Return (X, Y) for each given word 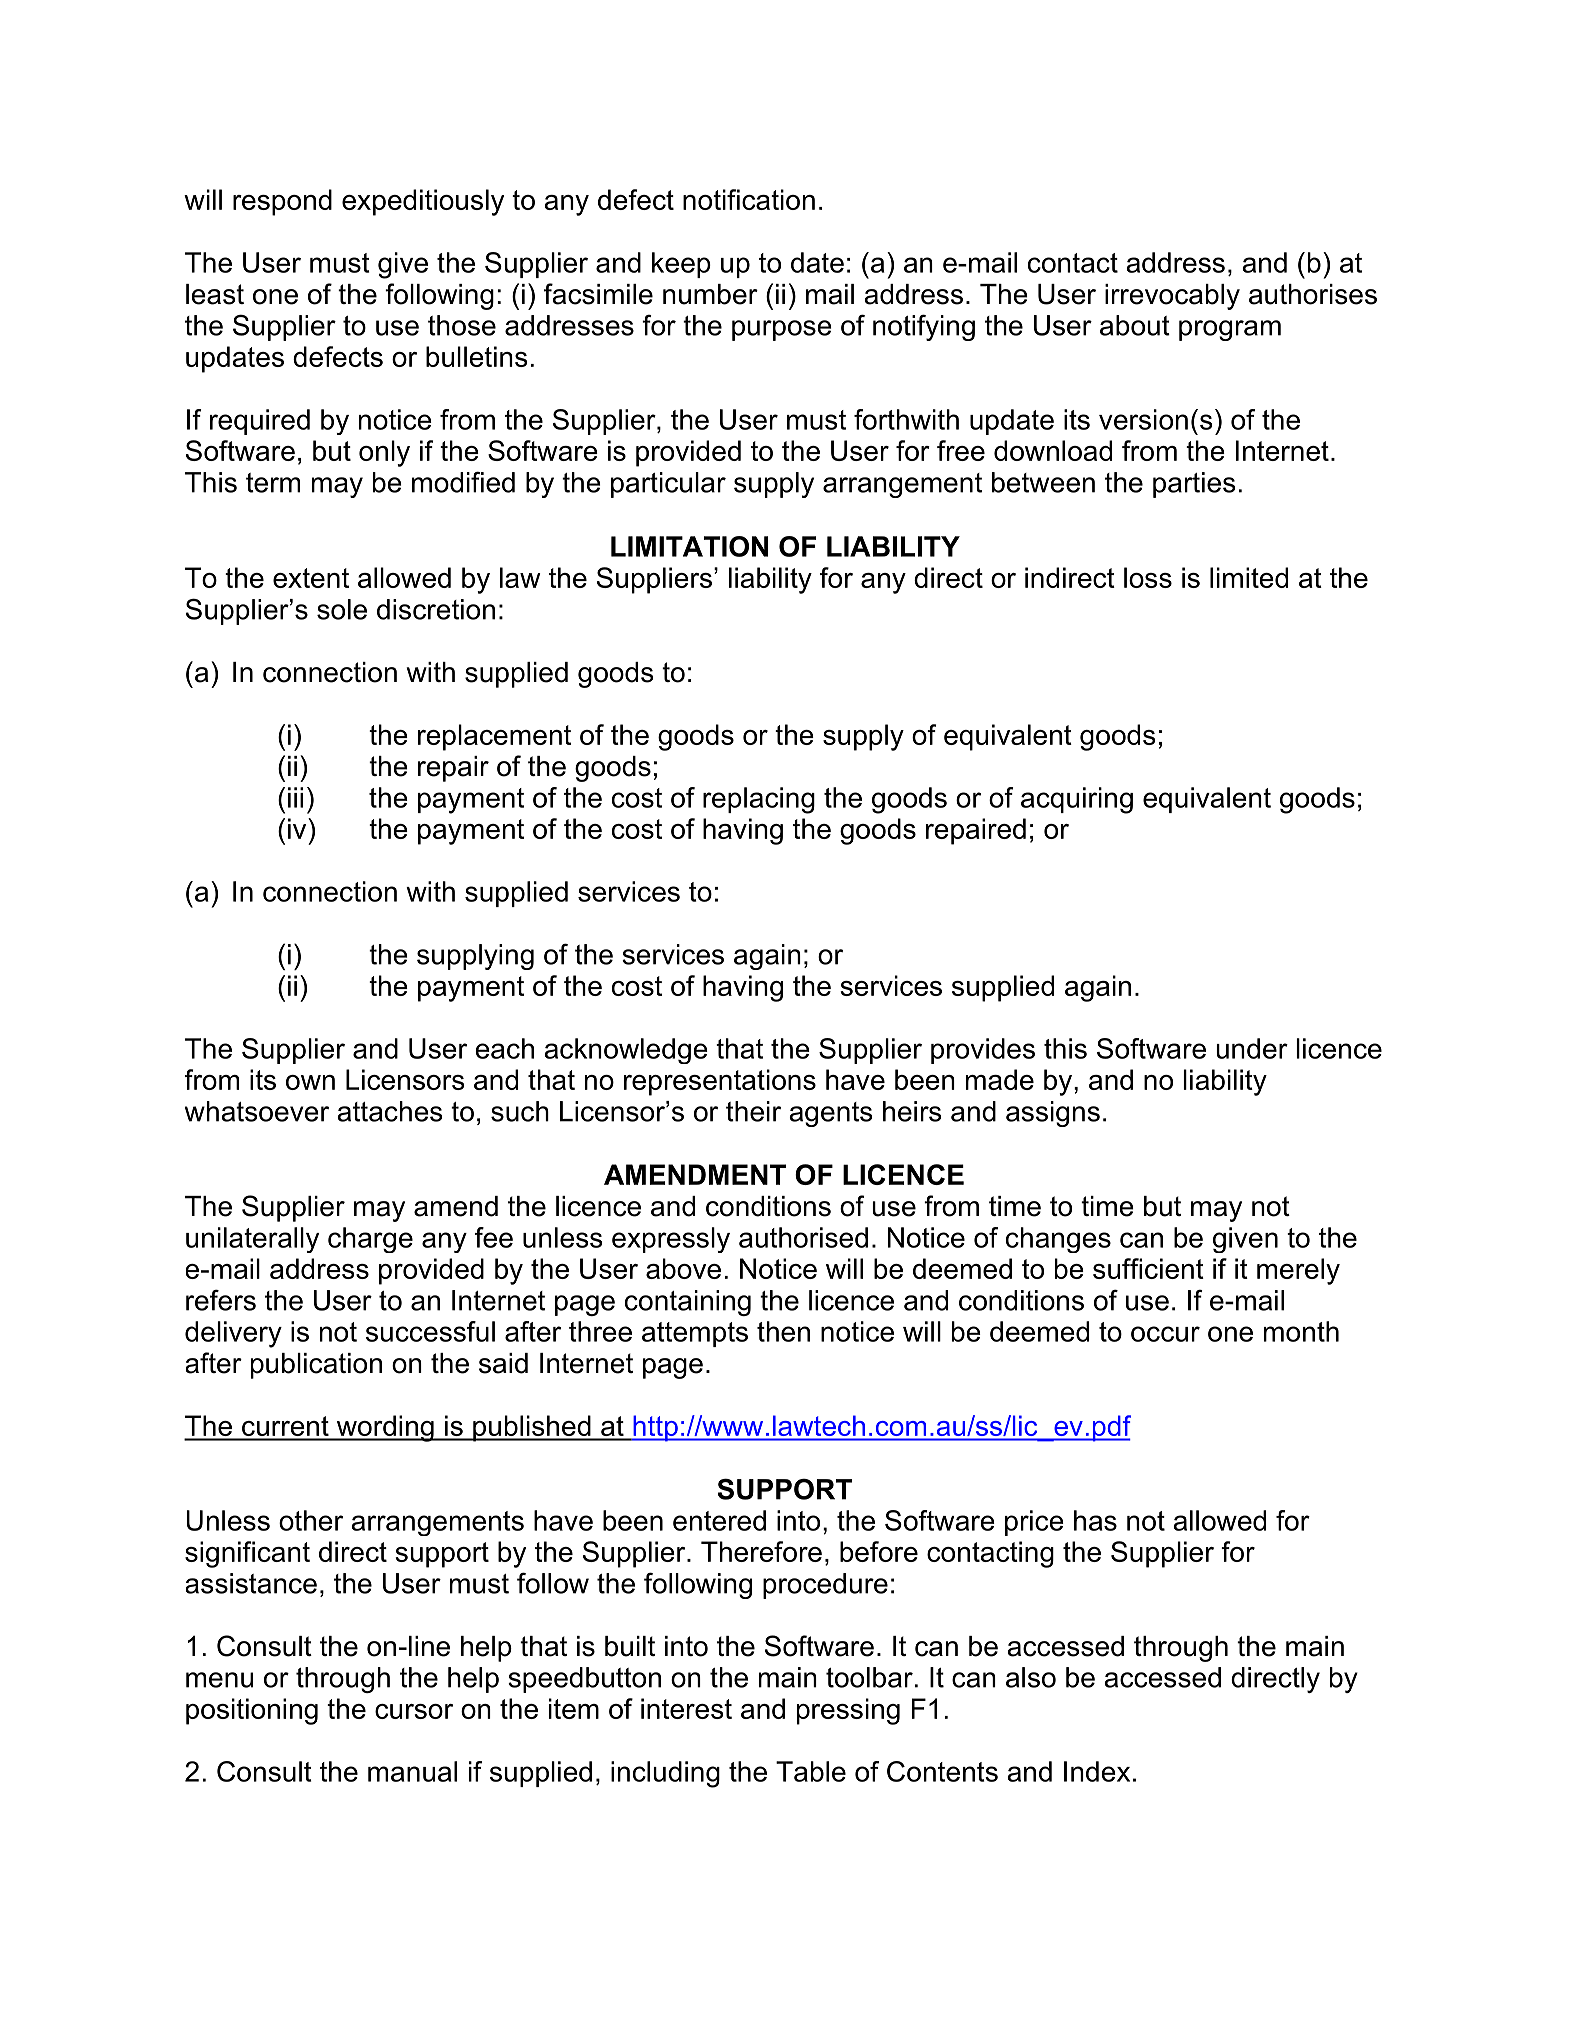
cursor (414, 1711)
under (1252, 1048)
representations (720, 1082)
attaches (389, 1111)
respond (282, 202)
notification (749, 199)
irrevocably (1172, 297)
